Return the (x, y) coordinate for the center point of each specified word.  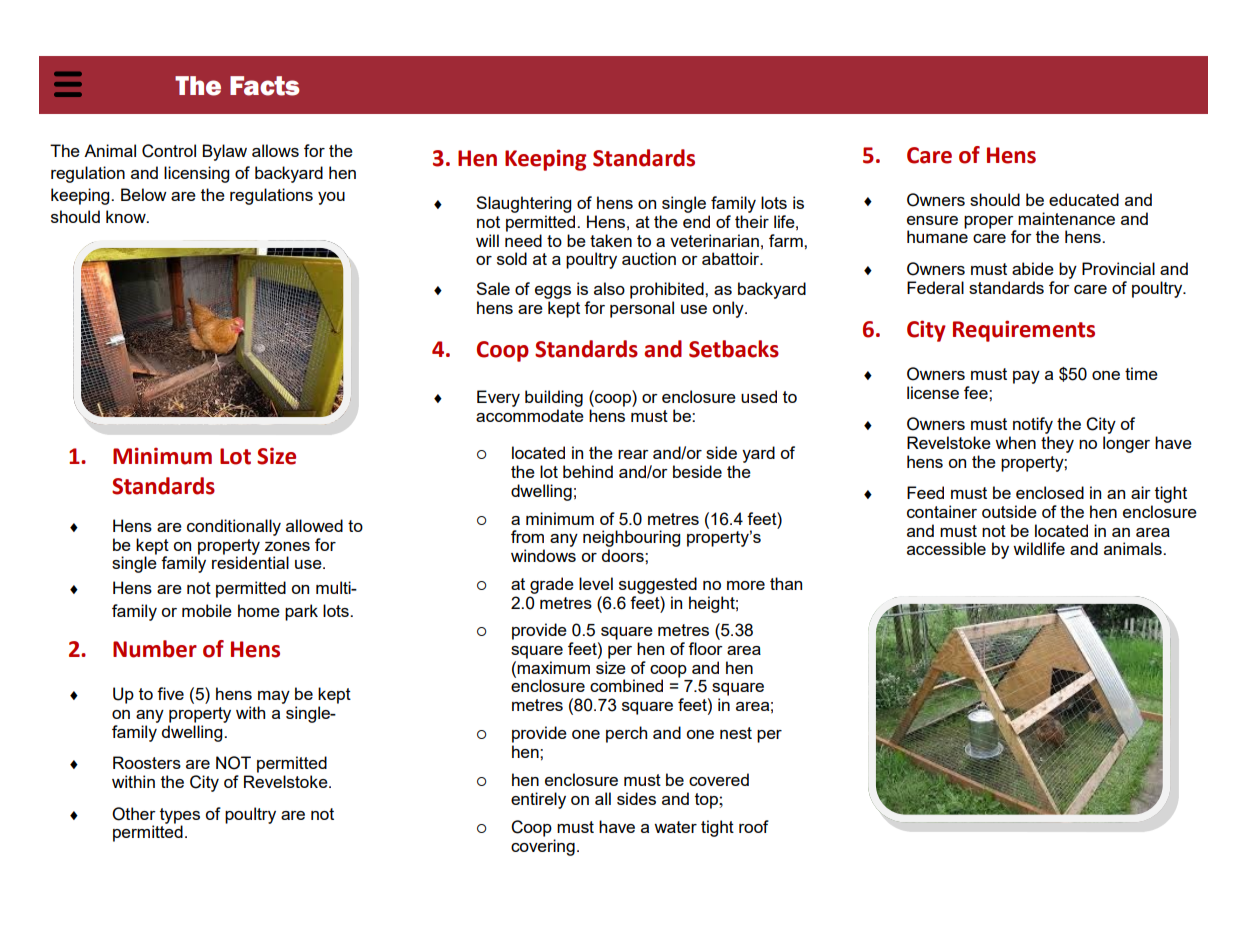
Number (155, 649)
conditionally (234, 527)
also (609, 288)
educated (1084, 199)
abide (1033, 268)
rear (633, 454)
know (127, 216)
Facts (265, 86)
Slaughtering (523, 204)
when (1015, 442)
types (180, 817)
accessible (946, 548)
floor (705, 648)
